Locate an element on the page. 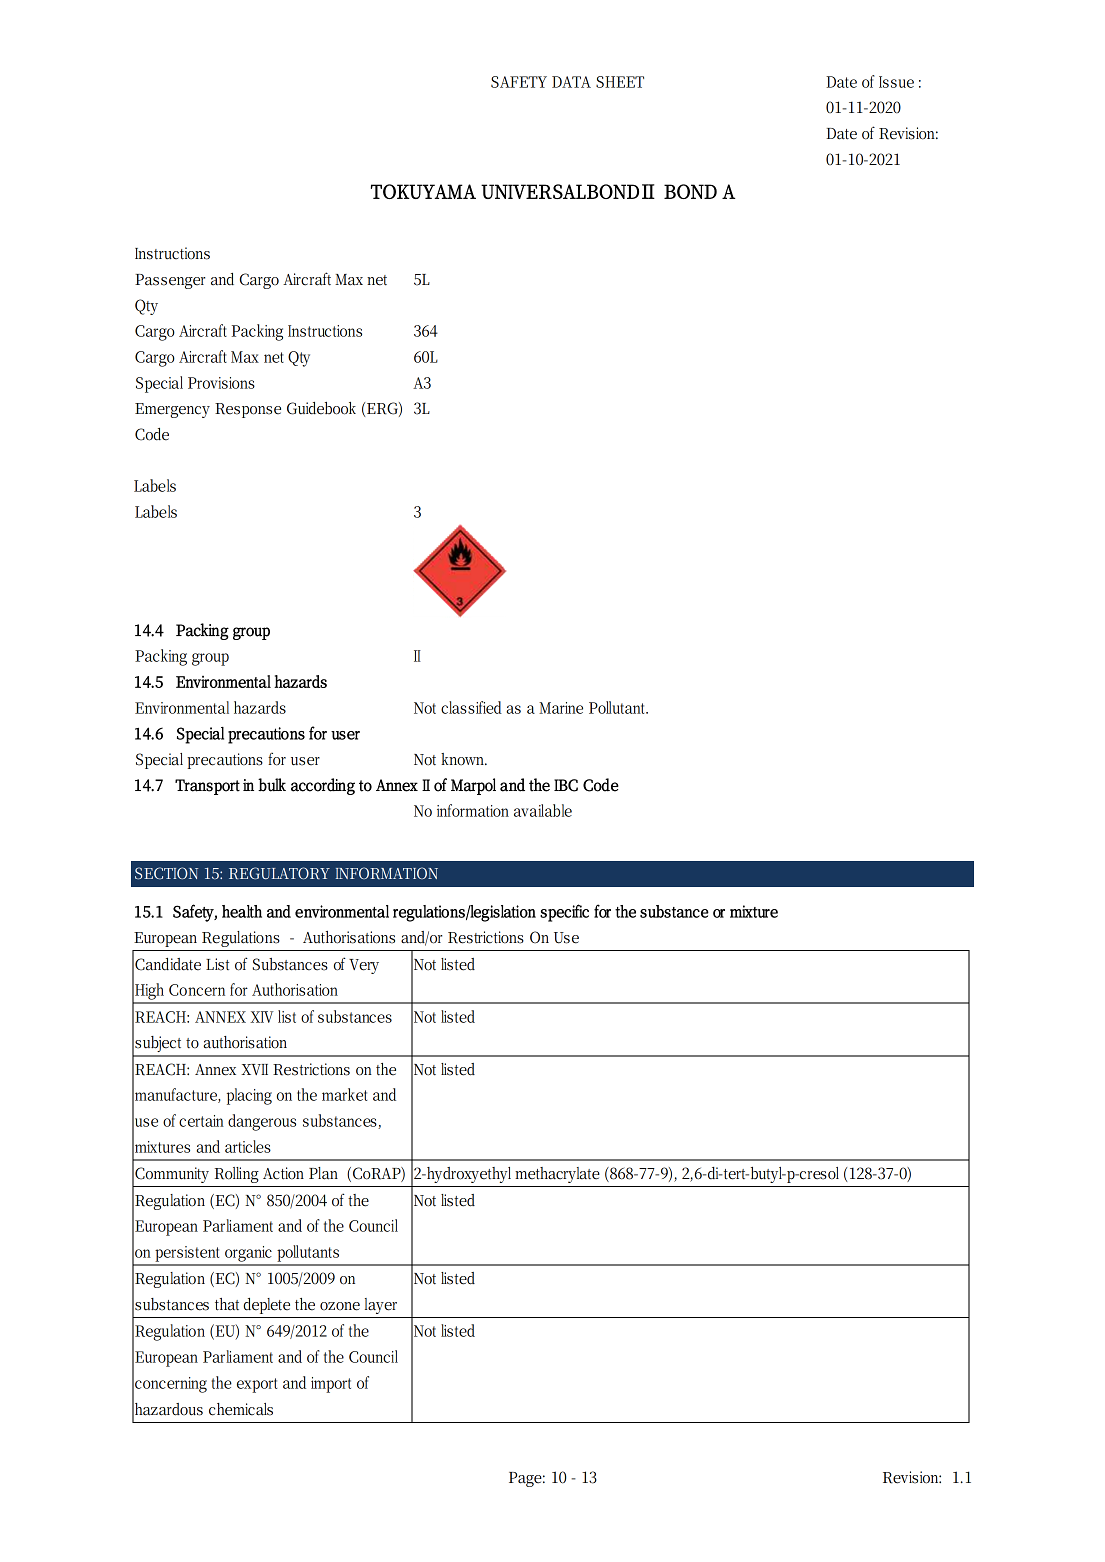 The width and height of the page is (1105, 1562). Marine is located at coordinates (561, 708).
